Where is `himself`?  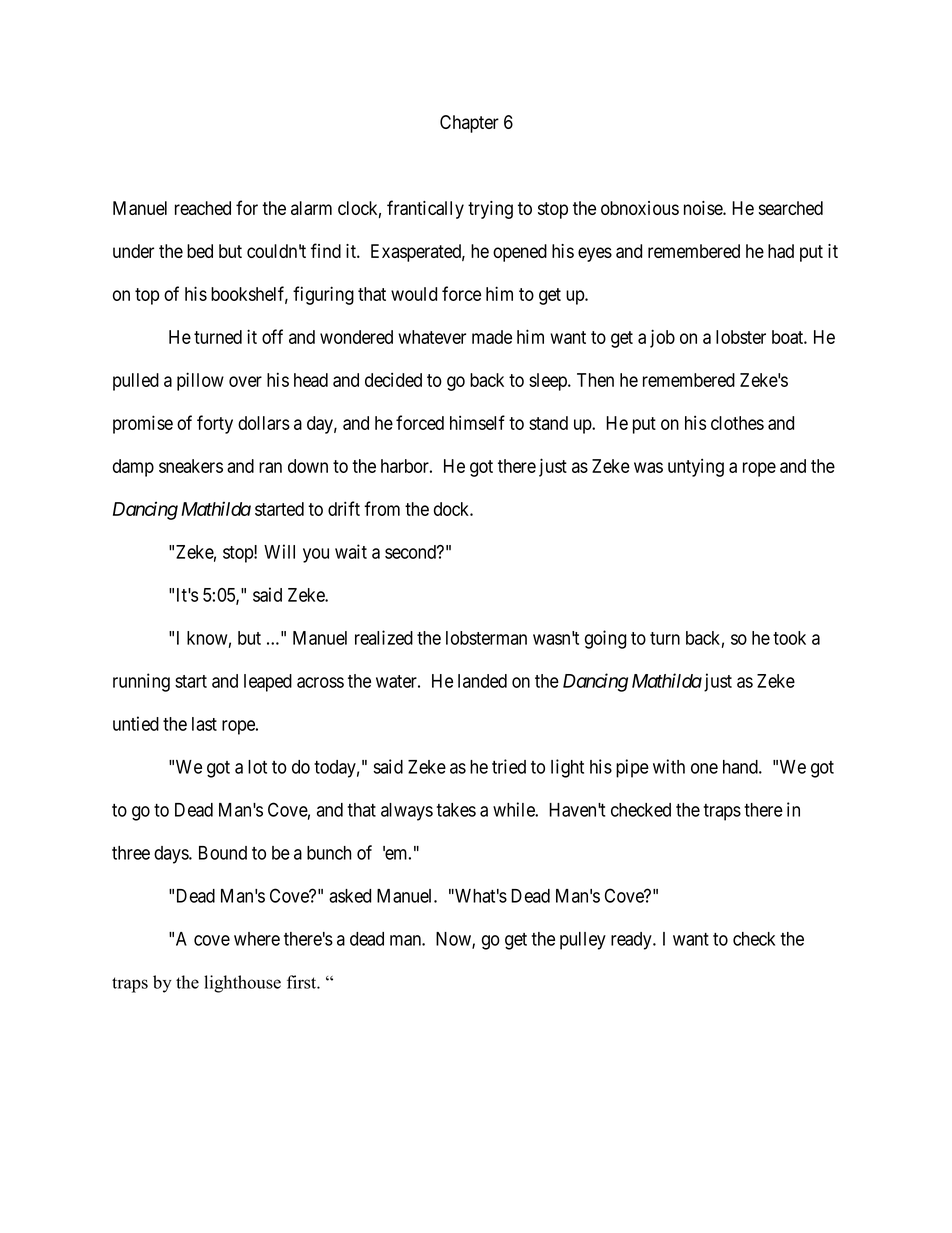
himself is located at coordinates (477, 422).
